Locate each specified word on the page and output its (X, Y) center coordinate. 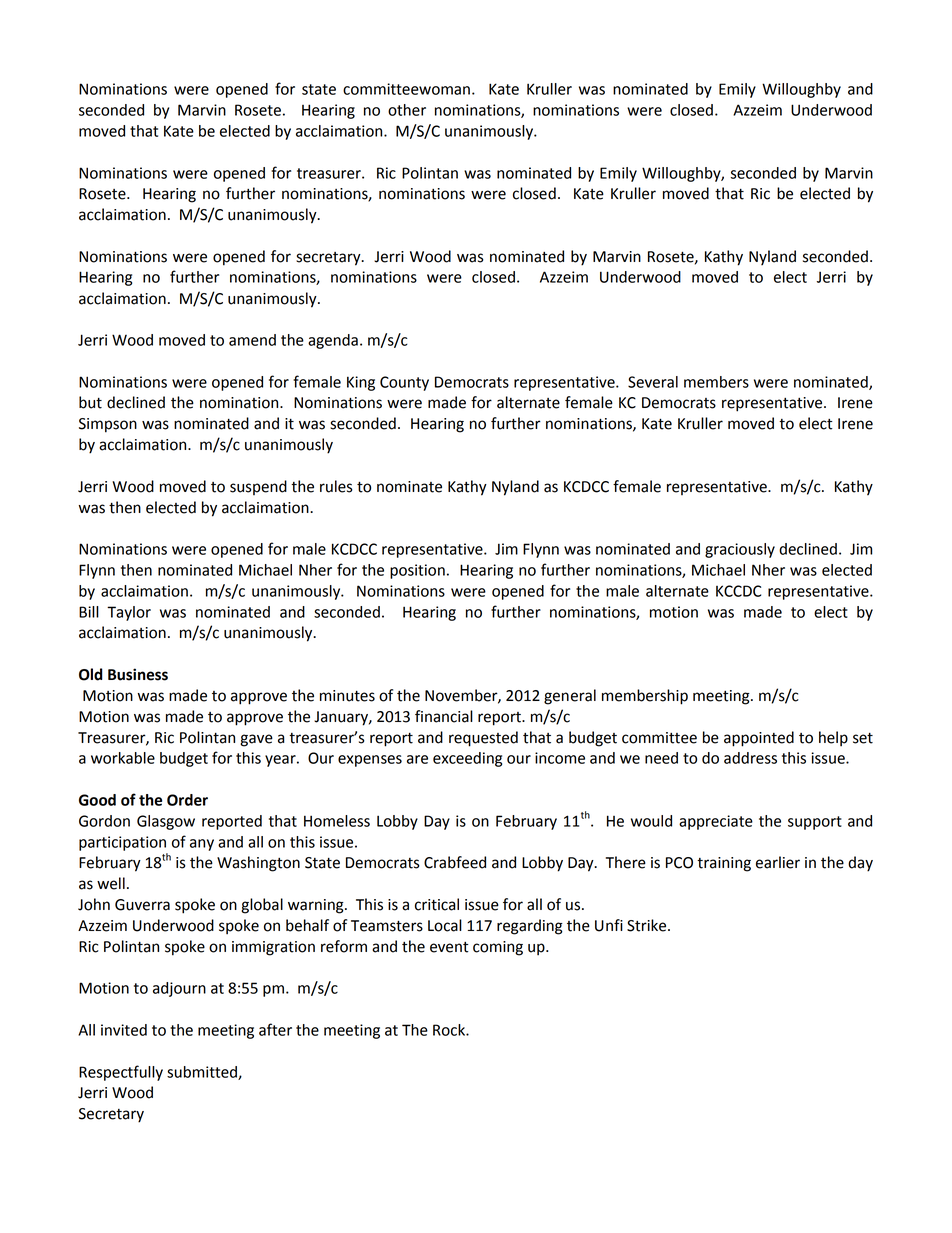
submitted (203, 1073)
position (417, 571)
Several (653, 382)
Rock (450, 1030)
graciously (740, 550)
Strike (648, 925)
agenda (333, 341)
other (407, 110)
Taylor (129, 613)
